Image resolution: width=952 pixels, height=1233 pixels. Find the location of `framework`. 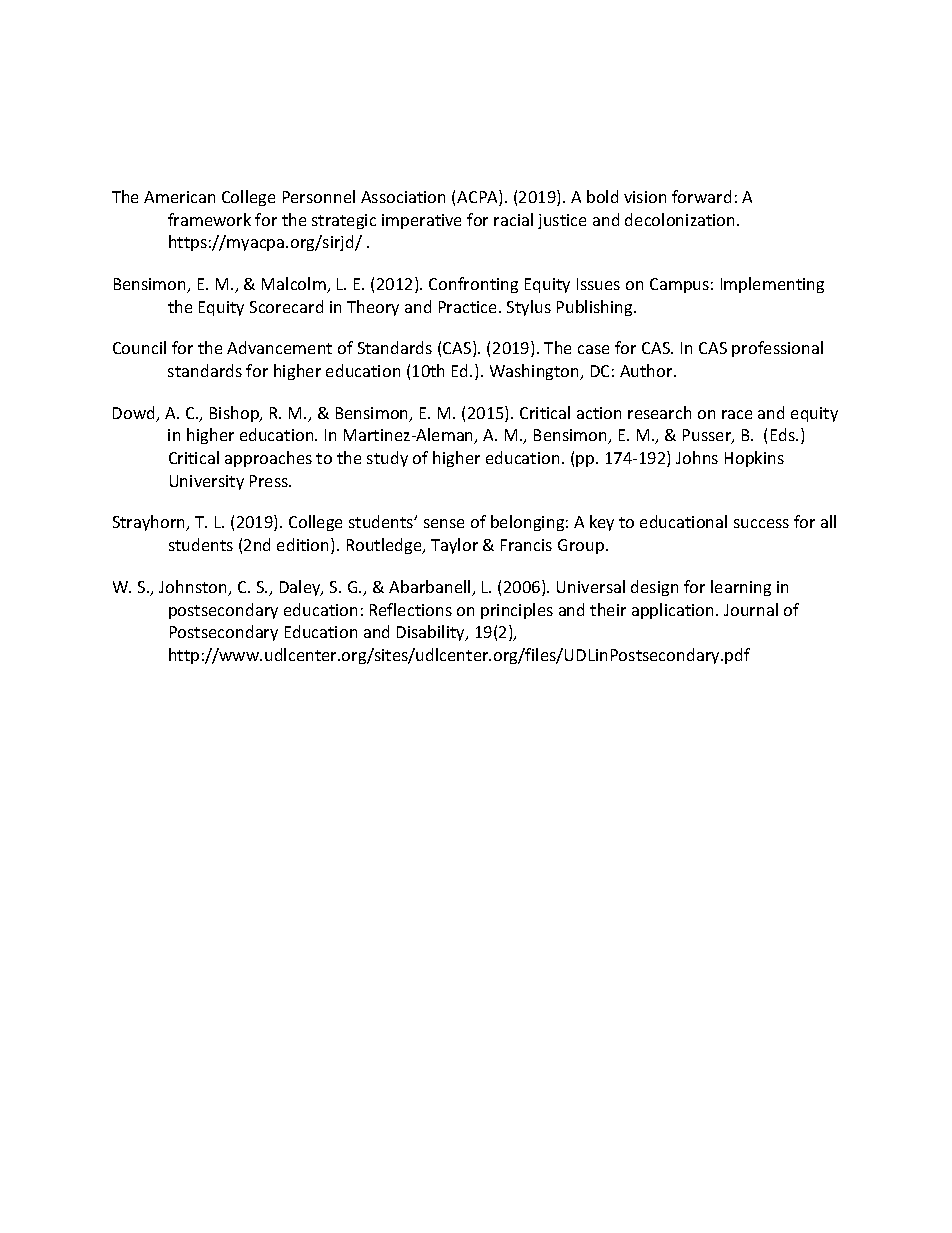

framework is located at coordinates (209, 219).
